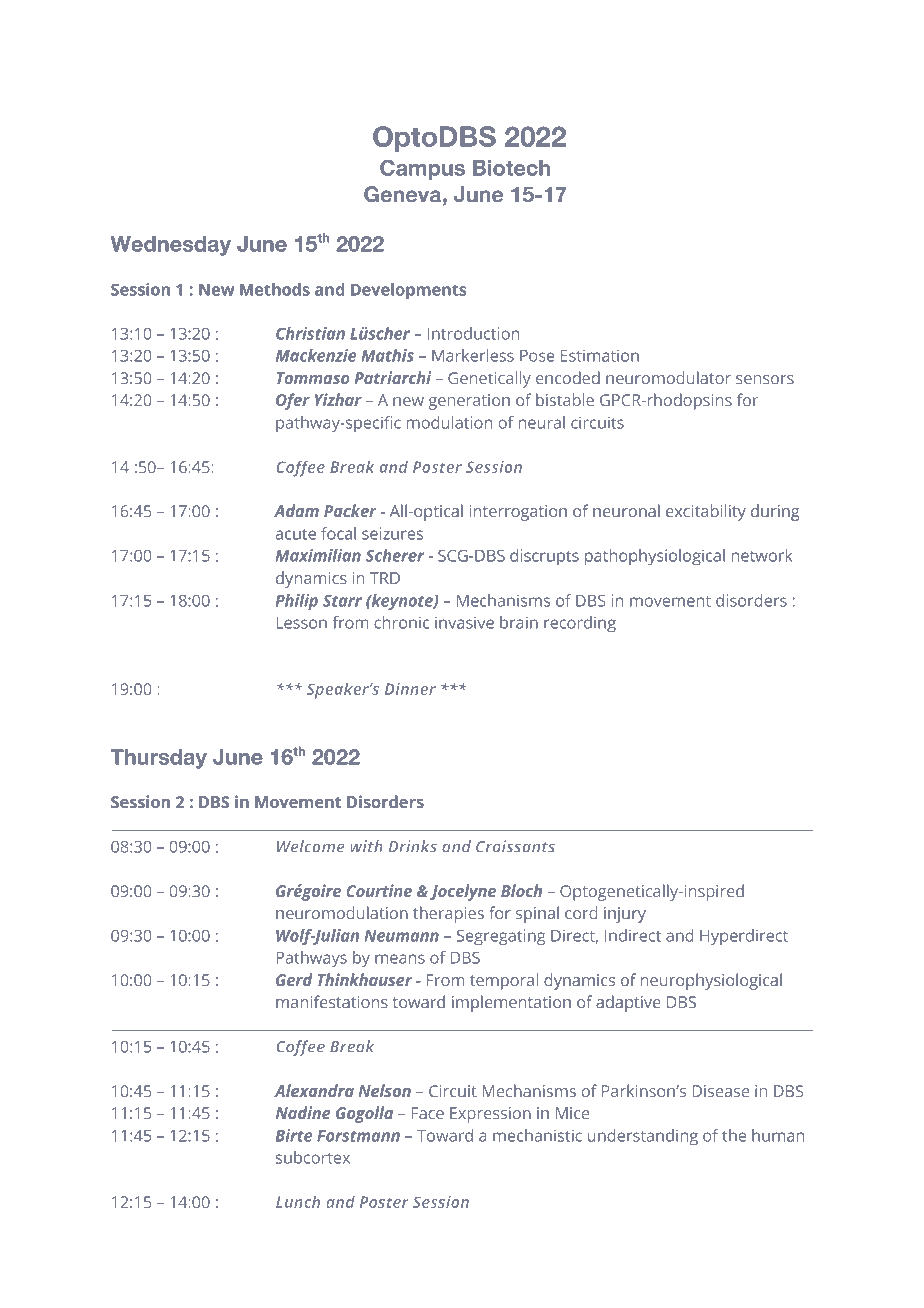 This screenshot has width=924, height=1308. Describe the element at coordinates (298, 1202) in the screenshot. I see `Lunch` at that location.
